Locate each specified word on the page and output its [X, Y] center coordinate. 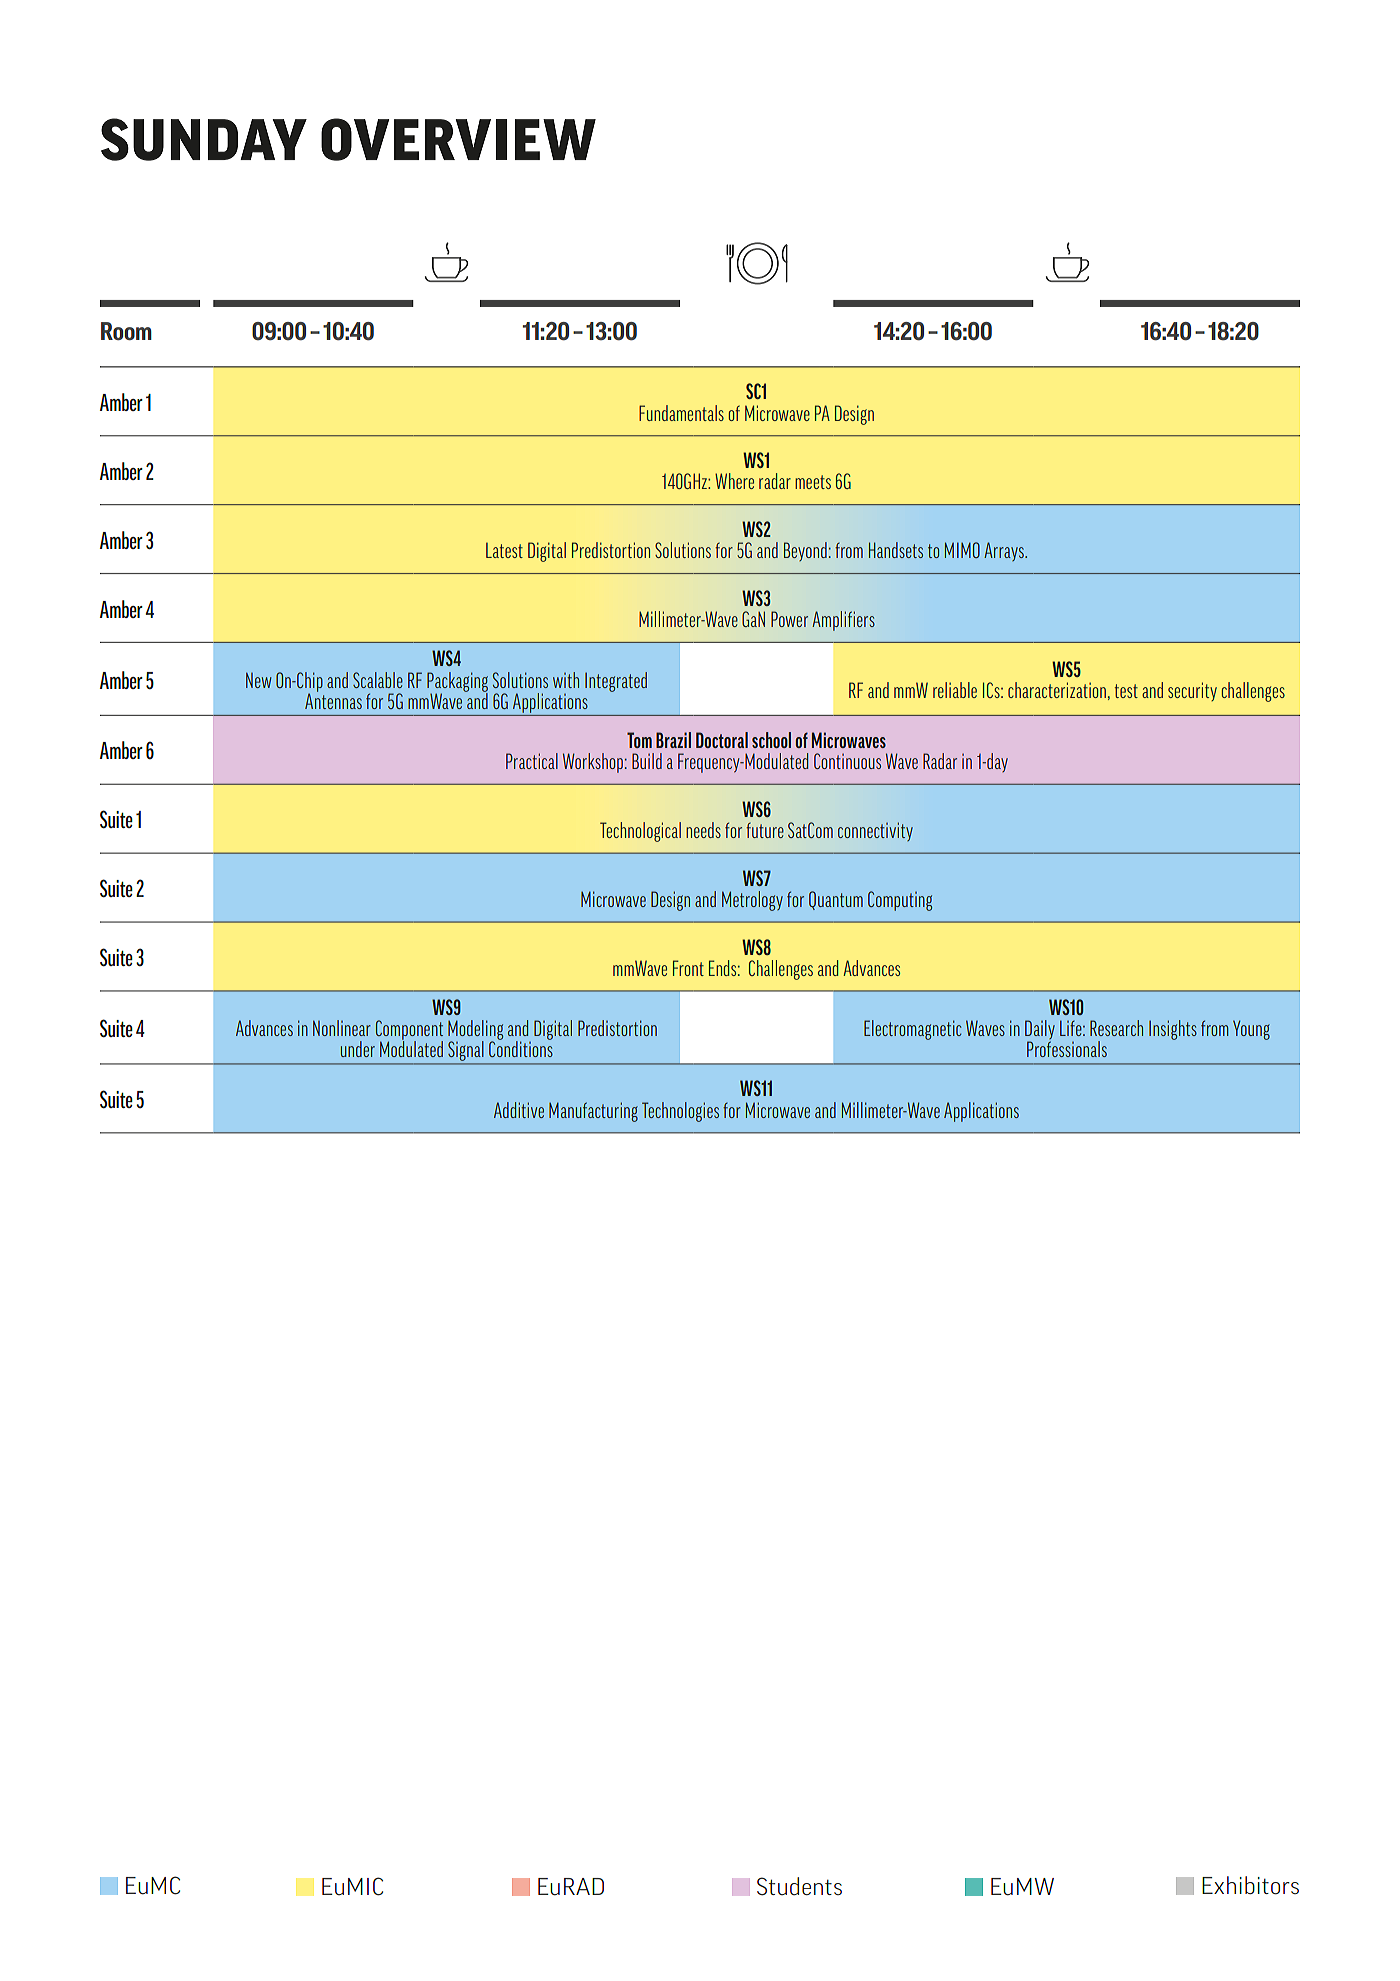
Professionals [1067, 1049]
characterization [1057, 690]
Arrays [1005, 551]
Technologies [680, 1112]
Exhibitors [1250, 1885]
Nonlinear [342, 1028]
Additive [519, 1110]
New [258, 680]
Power [789, 619]
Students [799, 1886]
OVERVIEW [458, 139]
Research [1116, 1028]
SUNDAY [204, 139]
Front [688, 968]
